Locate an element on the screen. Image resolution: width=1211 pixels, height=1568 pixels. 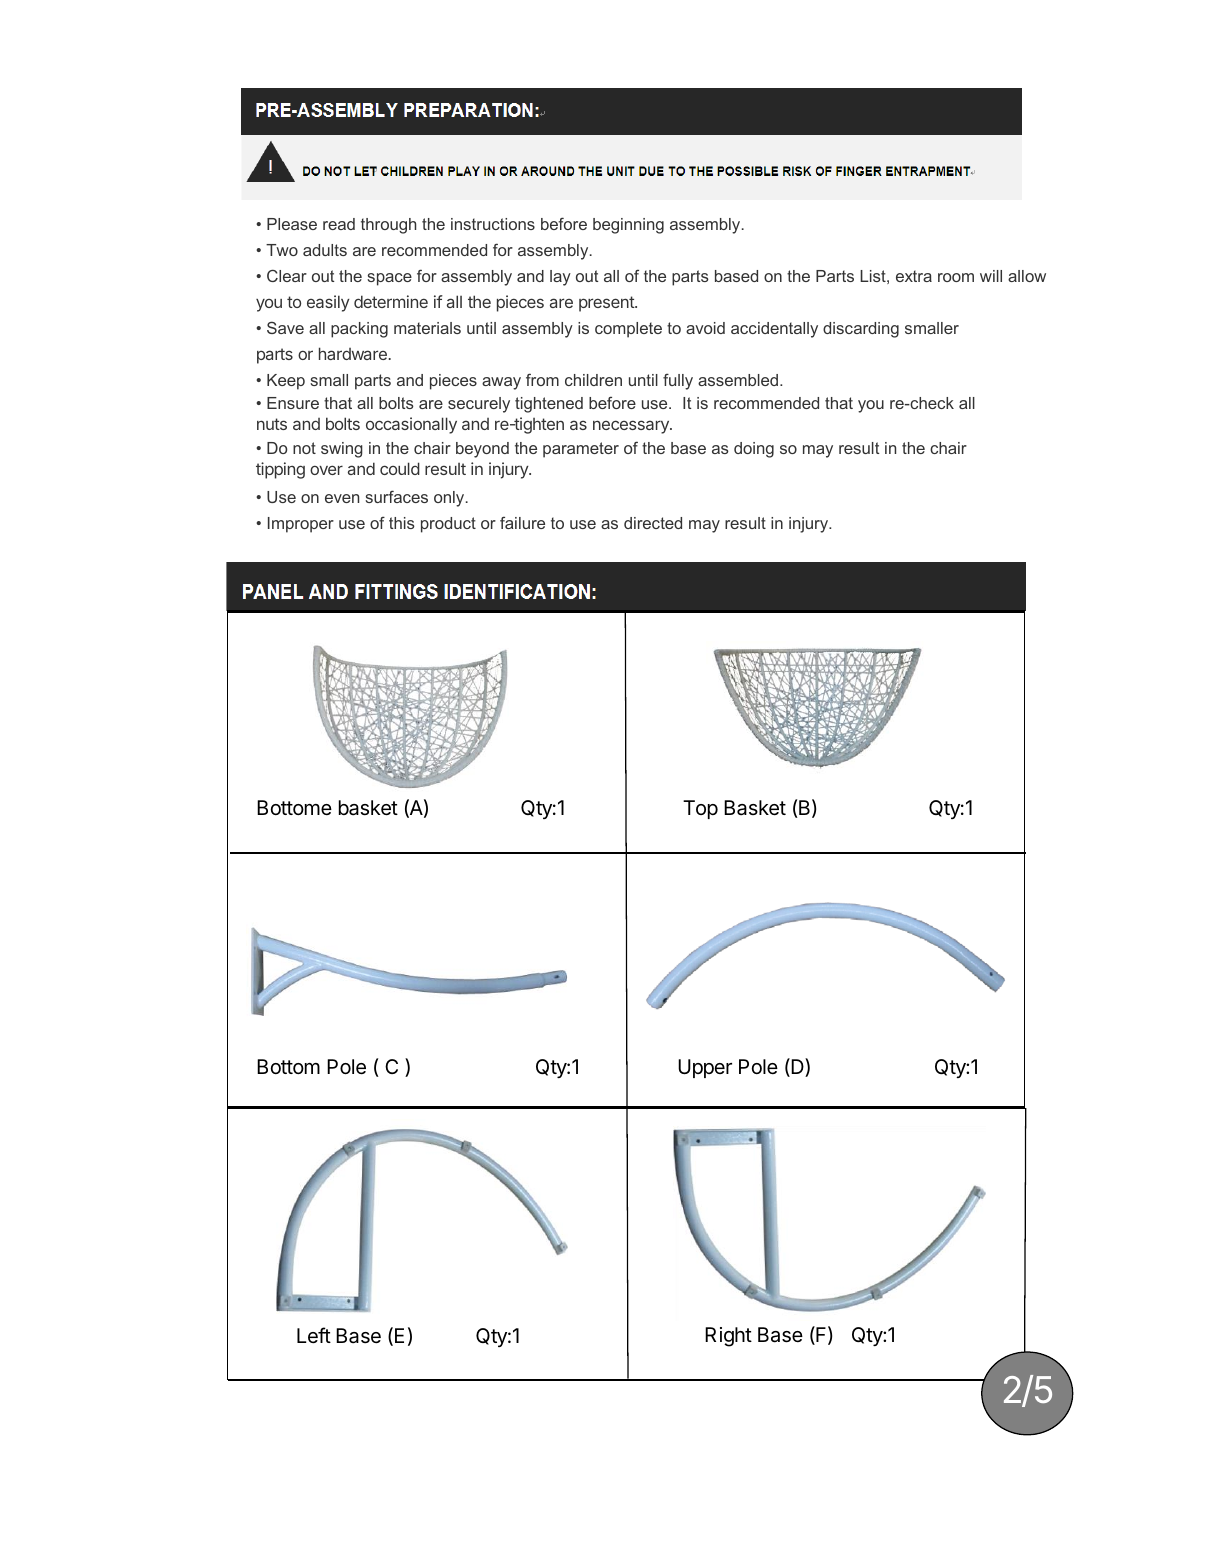
directed is located at coordinates (653, 523).
